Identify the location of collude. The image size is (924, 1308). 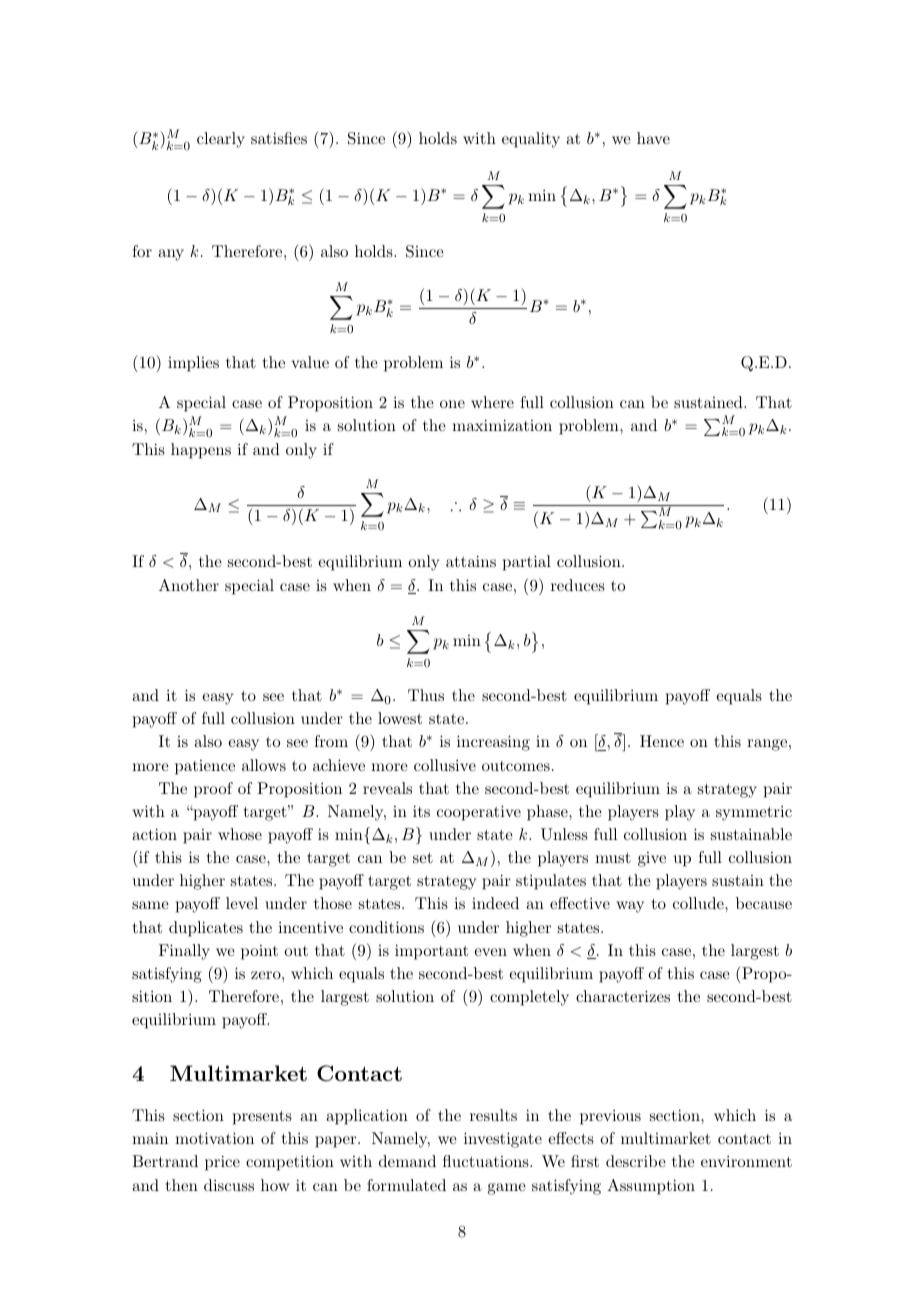
(699, 903).
